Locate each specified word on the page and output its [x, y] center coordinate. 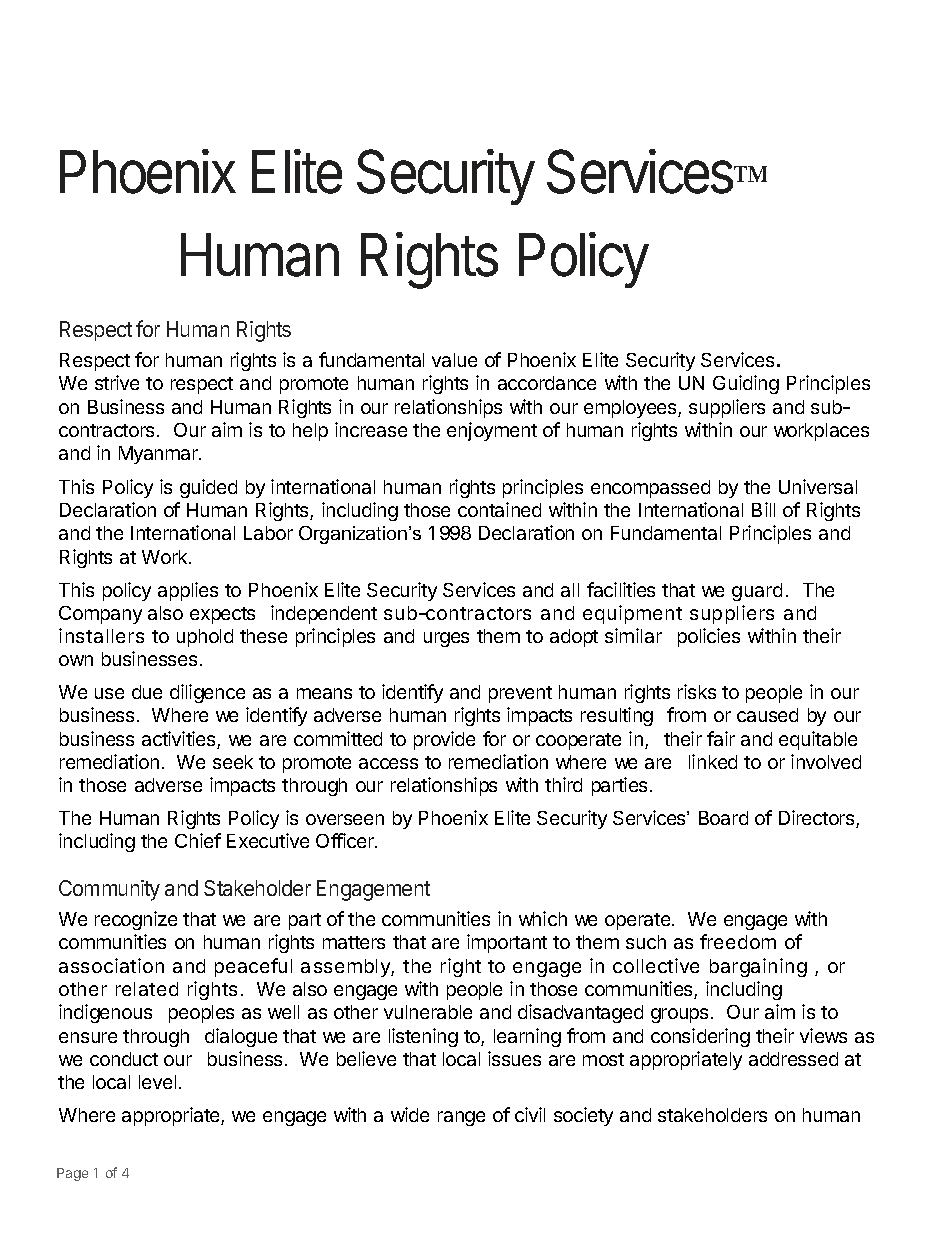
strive [117, 382]
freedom [738, 941]
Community [109, 890]
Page [72, 1174]
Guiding [746, 384]
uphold [205, 638]
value [454, 360]
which [543, 918]
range [461, 1118]
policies [709, 637]
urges [446, 639]
